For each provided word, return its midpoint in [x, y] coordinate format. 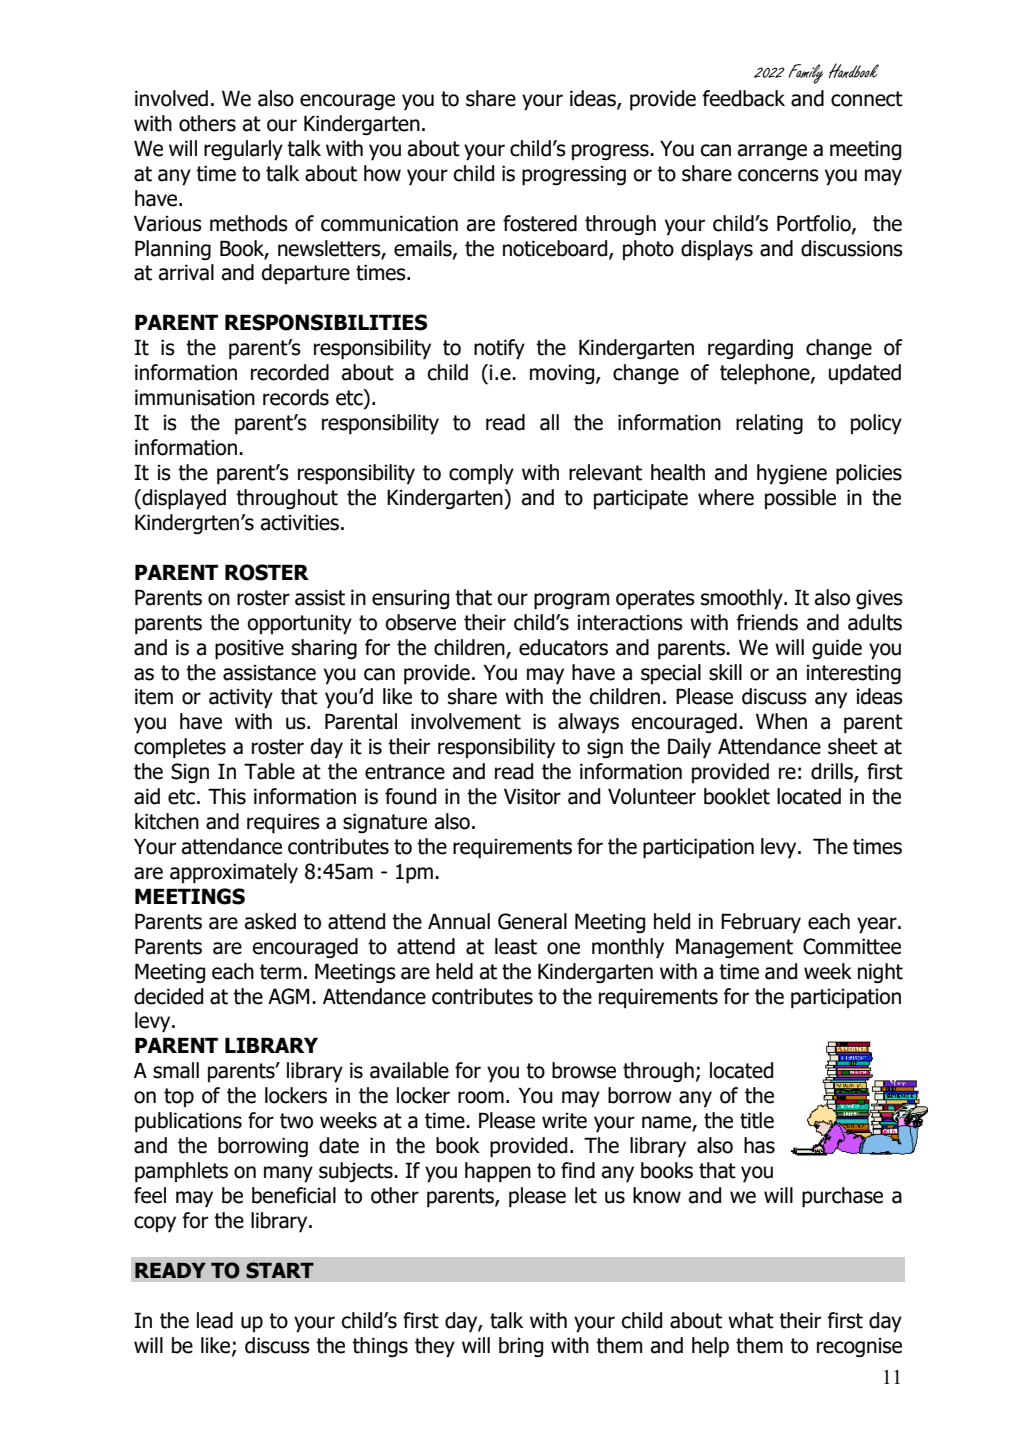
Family [805, 74]
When [781, 721]
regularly [243, 150]
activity [241, 699]
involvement [466, 721]
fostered [540, 223]
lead [215, 1320]
